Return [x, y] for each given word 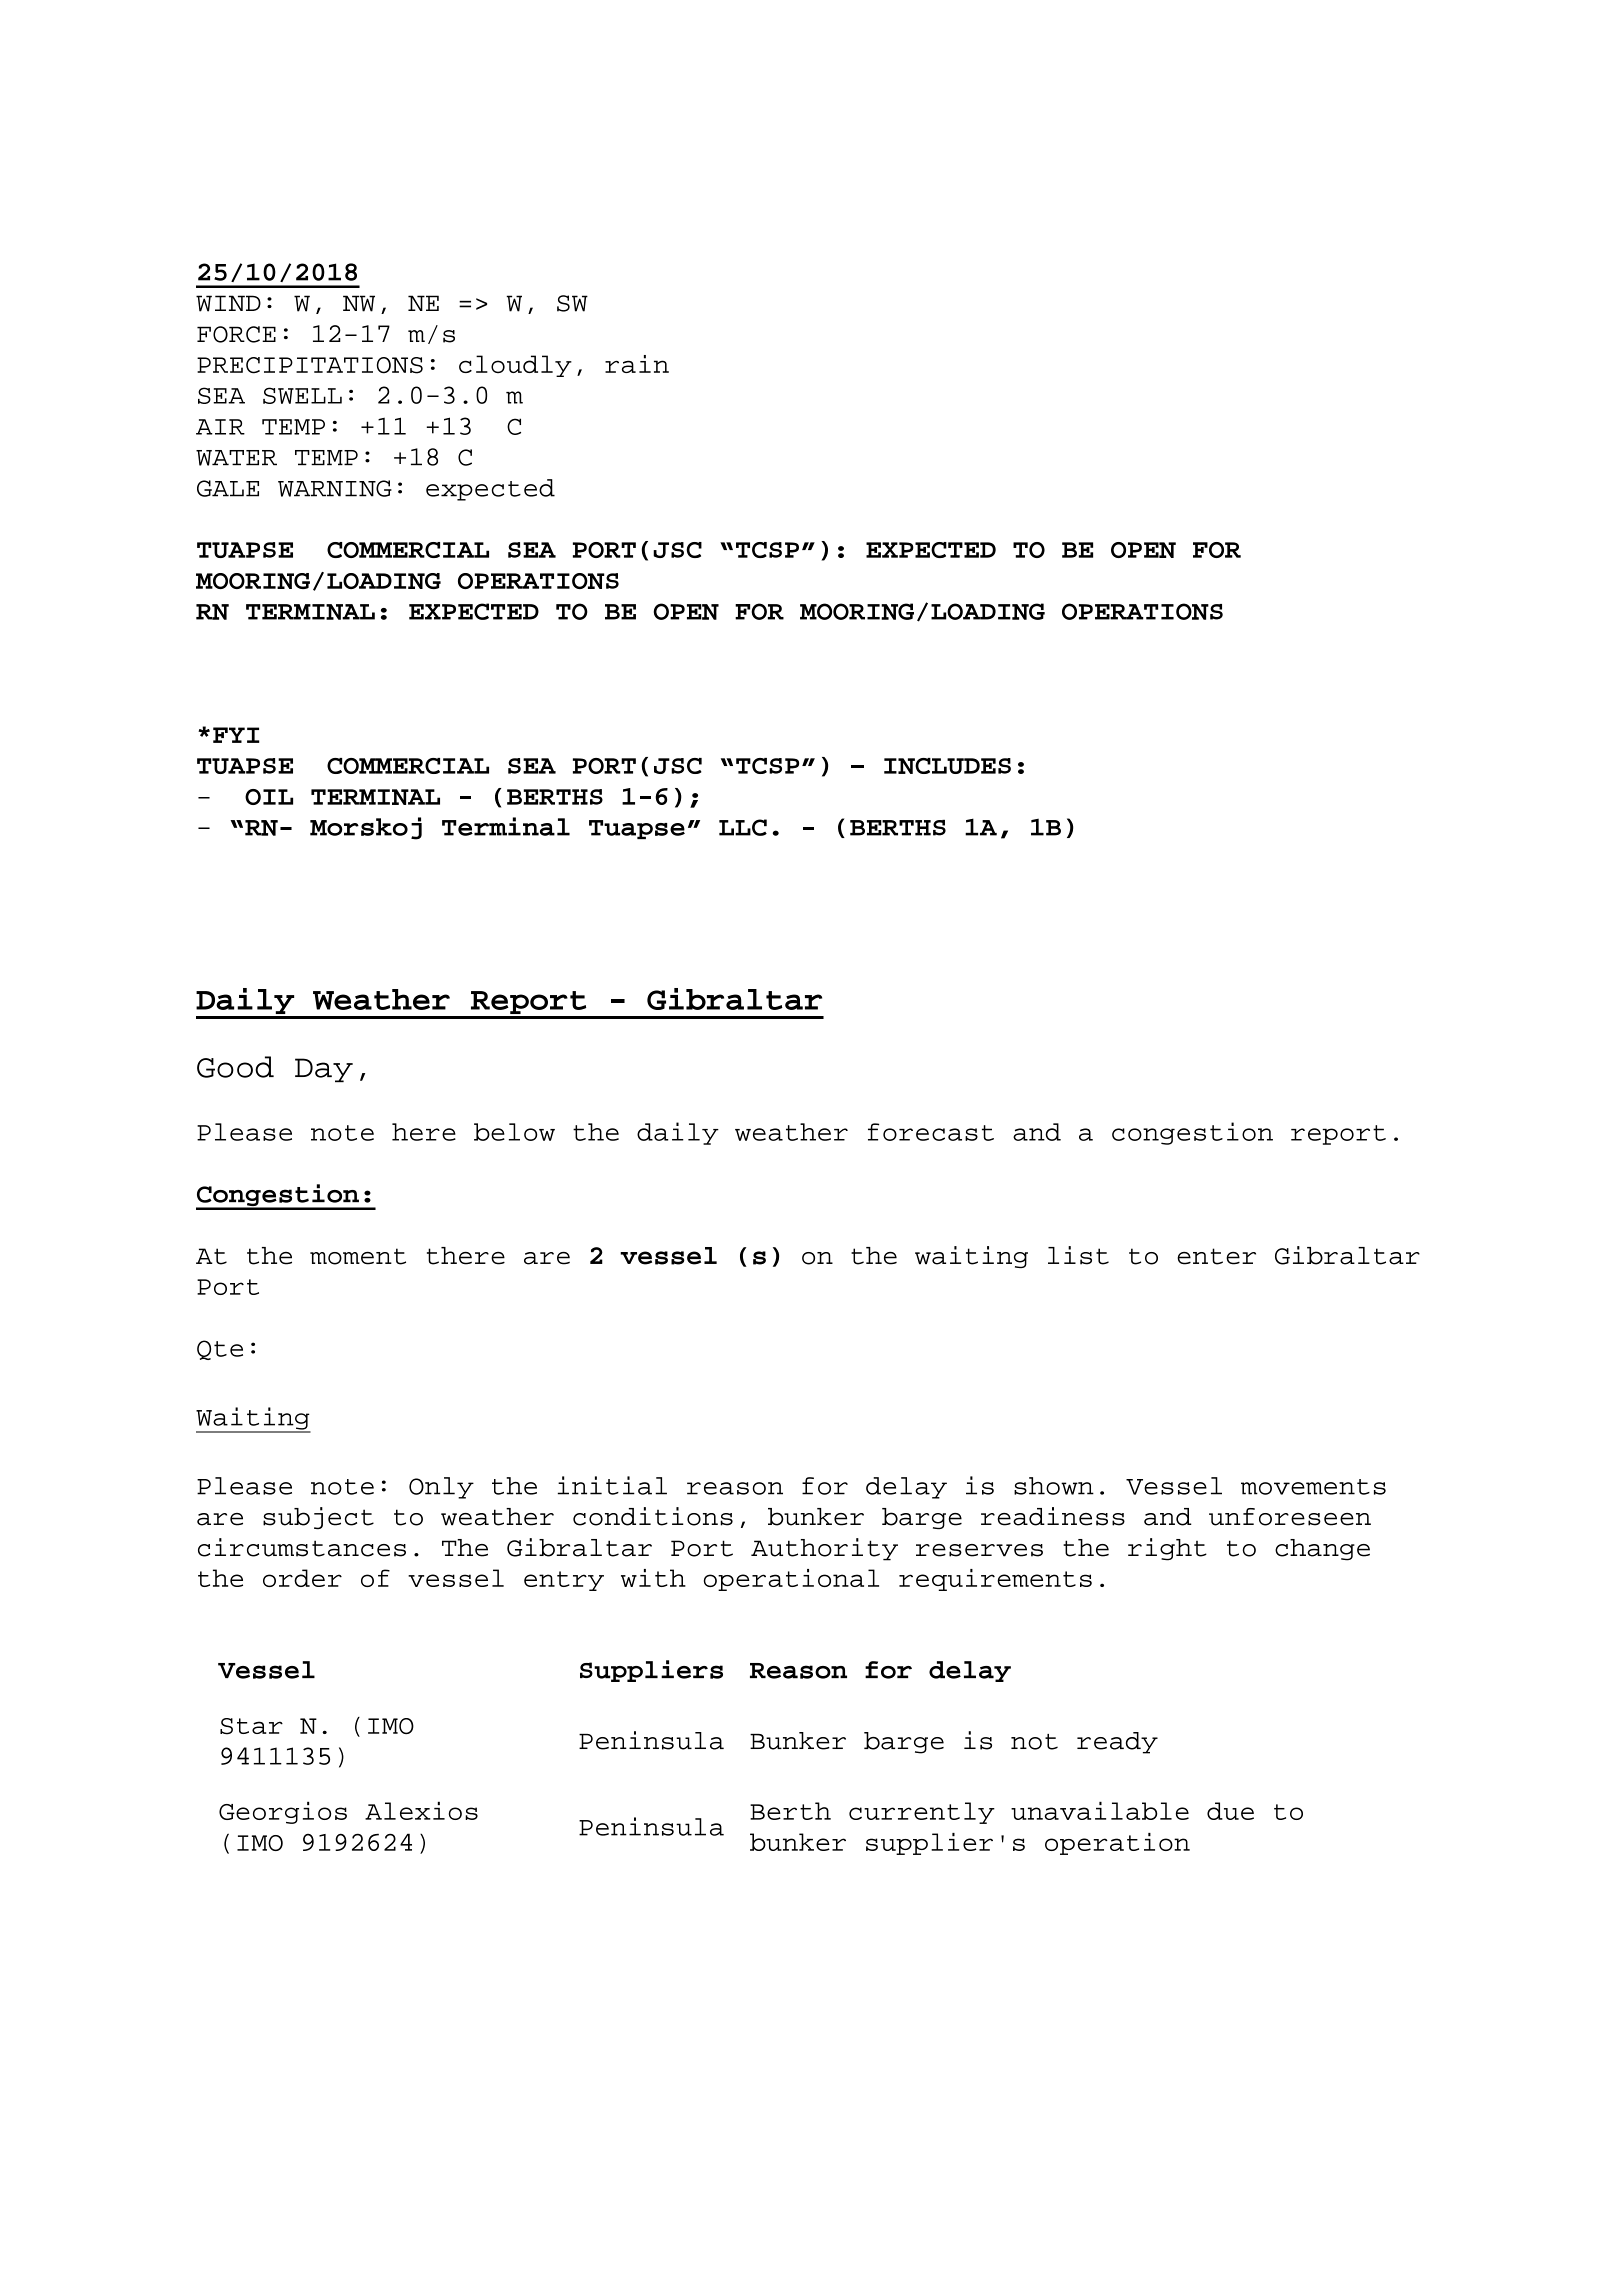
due [1230, 1811]
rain [637, 364]
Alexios [421, 1810]
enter [1216, 1256]
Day [324, 1070]
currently [922, 1813]
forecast [931, 1132]
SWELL [302, 395]
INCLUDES [947, 766]
